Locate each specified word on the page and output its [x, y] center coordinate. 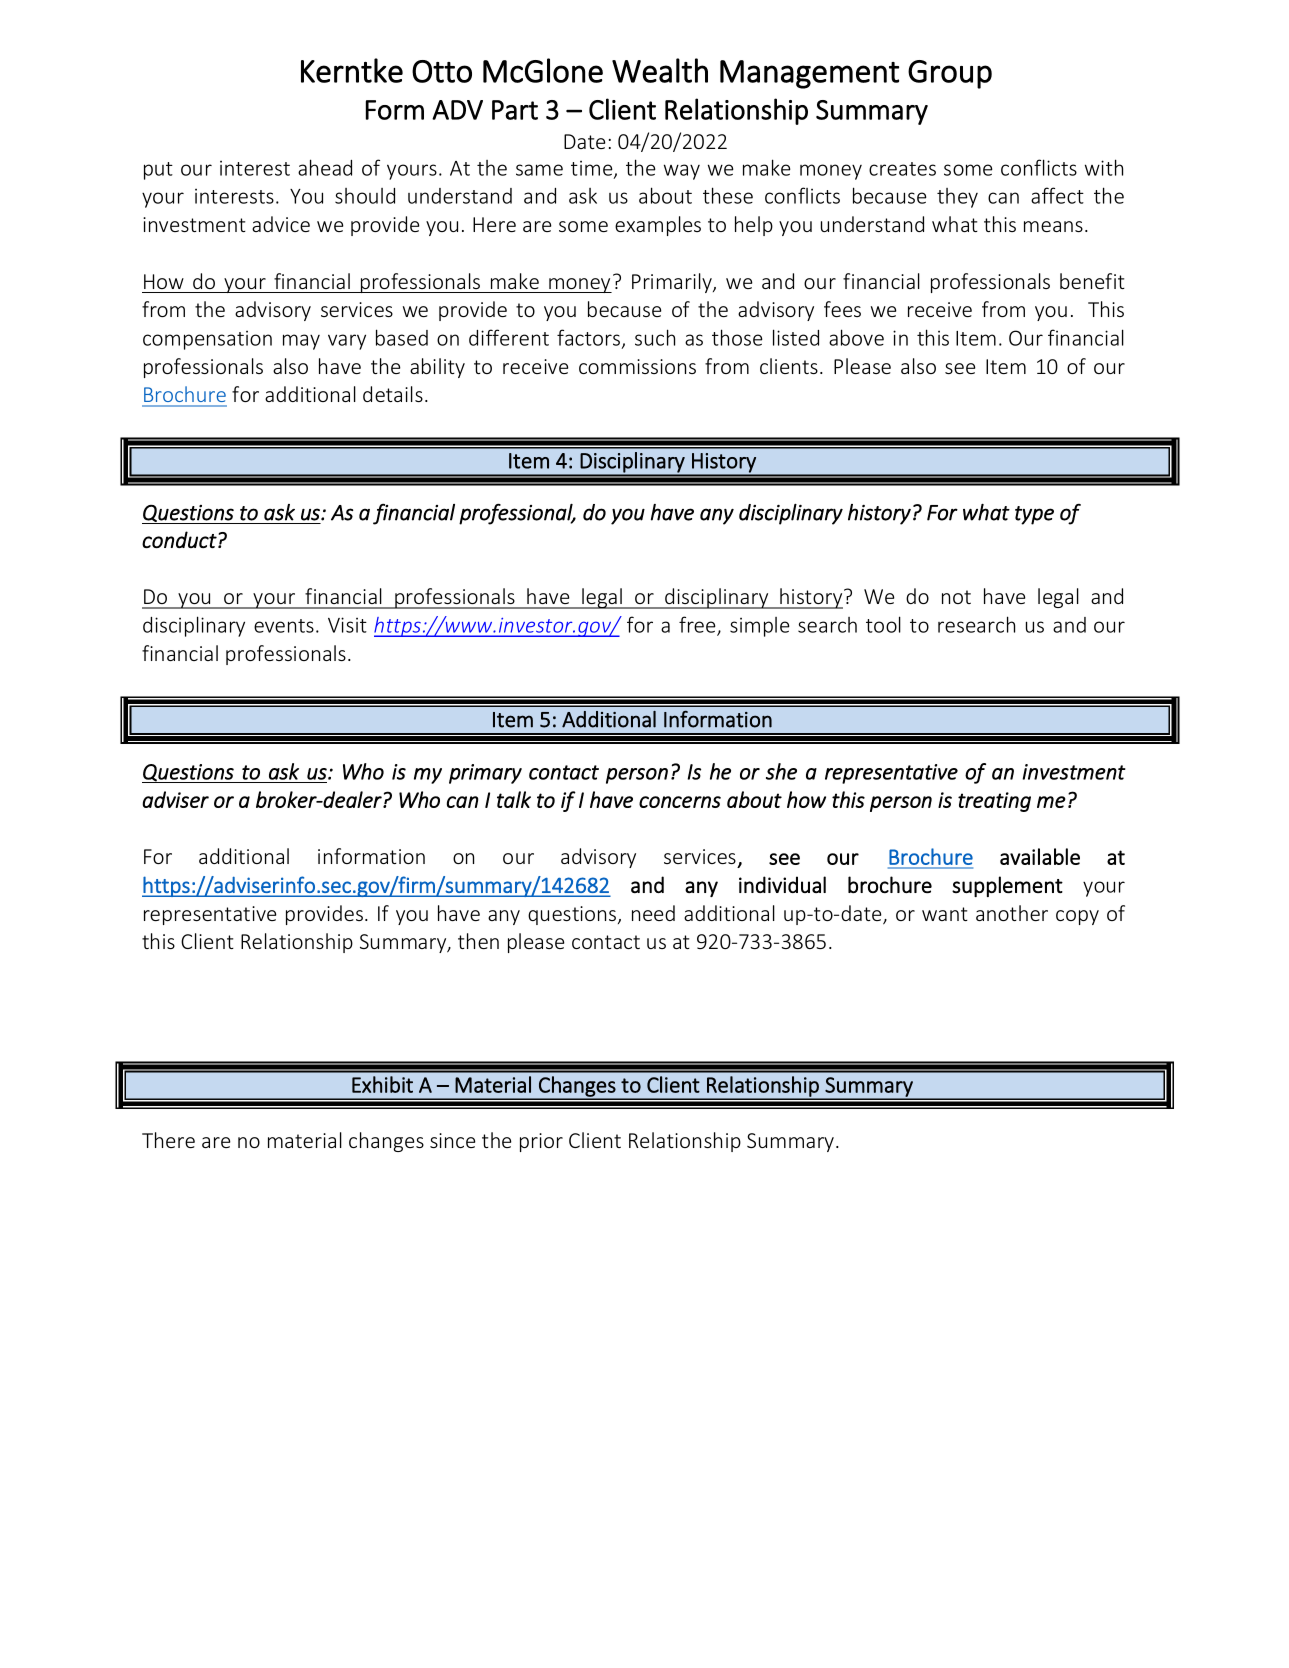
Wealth [660, 70]
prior [541, 1142]
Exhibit [382, 1084]
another [1012, 913]
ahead [325, 167]
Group [950, 74]
